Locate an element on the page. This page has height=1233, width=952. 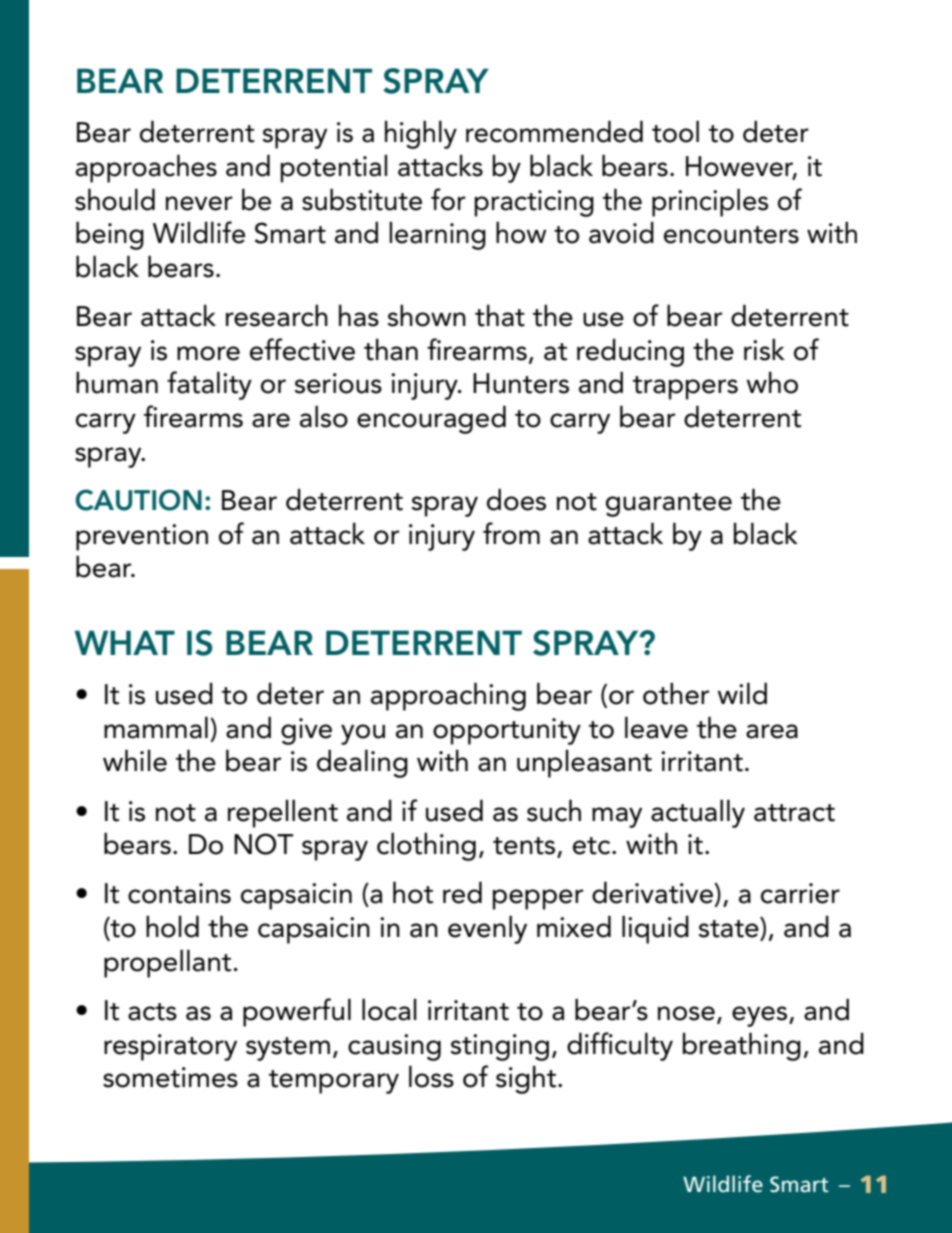
other is located at coordinates (676, 693).
